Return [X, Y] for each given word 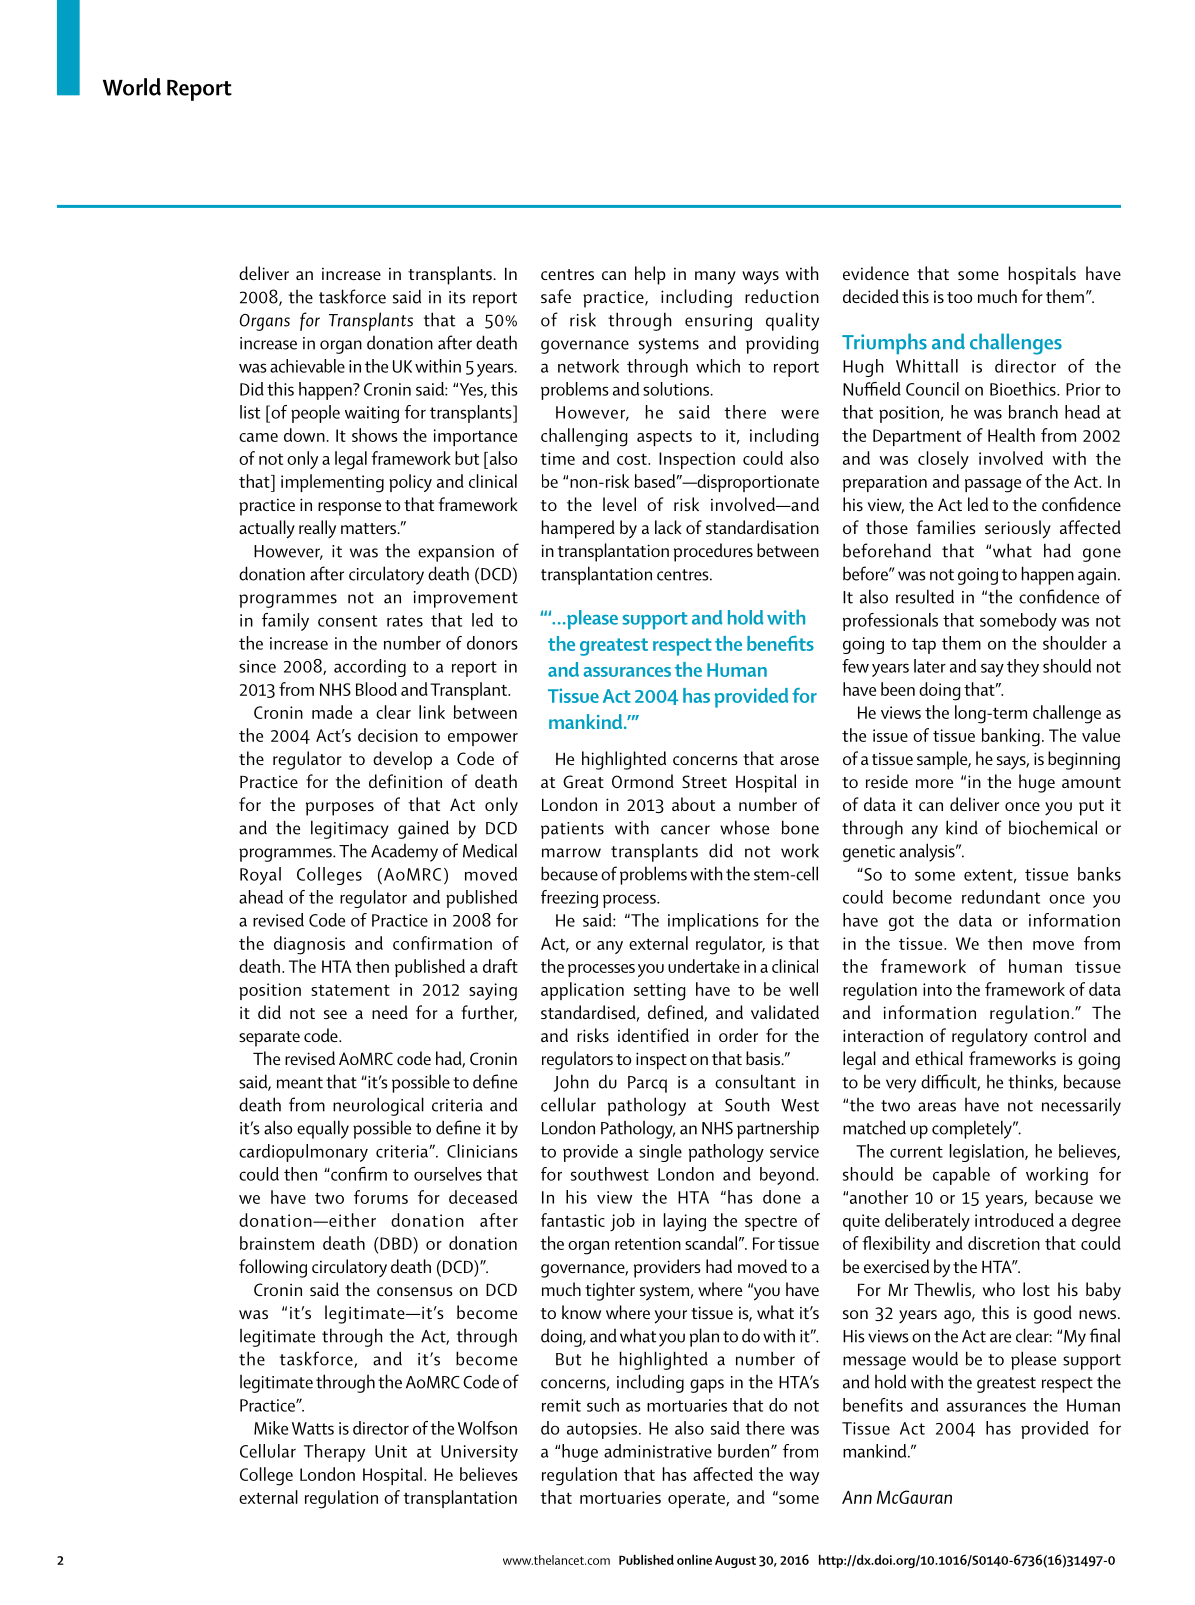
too [960, 297]
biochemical [1053, 827]
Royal [260, 876]
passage [993, 486]
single [660, 1153]
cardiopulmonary [303, 1153]
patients [572, 830]
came [258, 437]
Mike [271, 1428]
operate [697, 1500]
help [650, 275]
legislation [988, 1153]
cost [633, 459]
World [132, 87]
